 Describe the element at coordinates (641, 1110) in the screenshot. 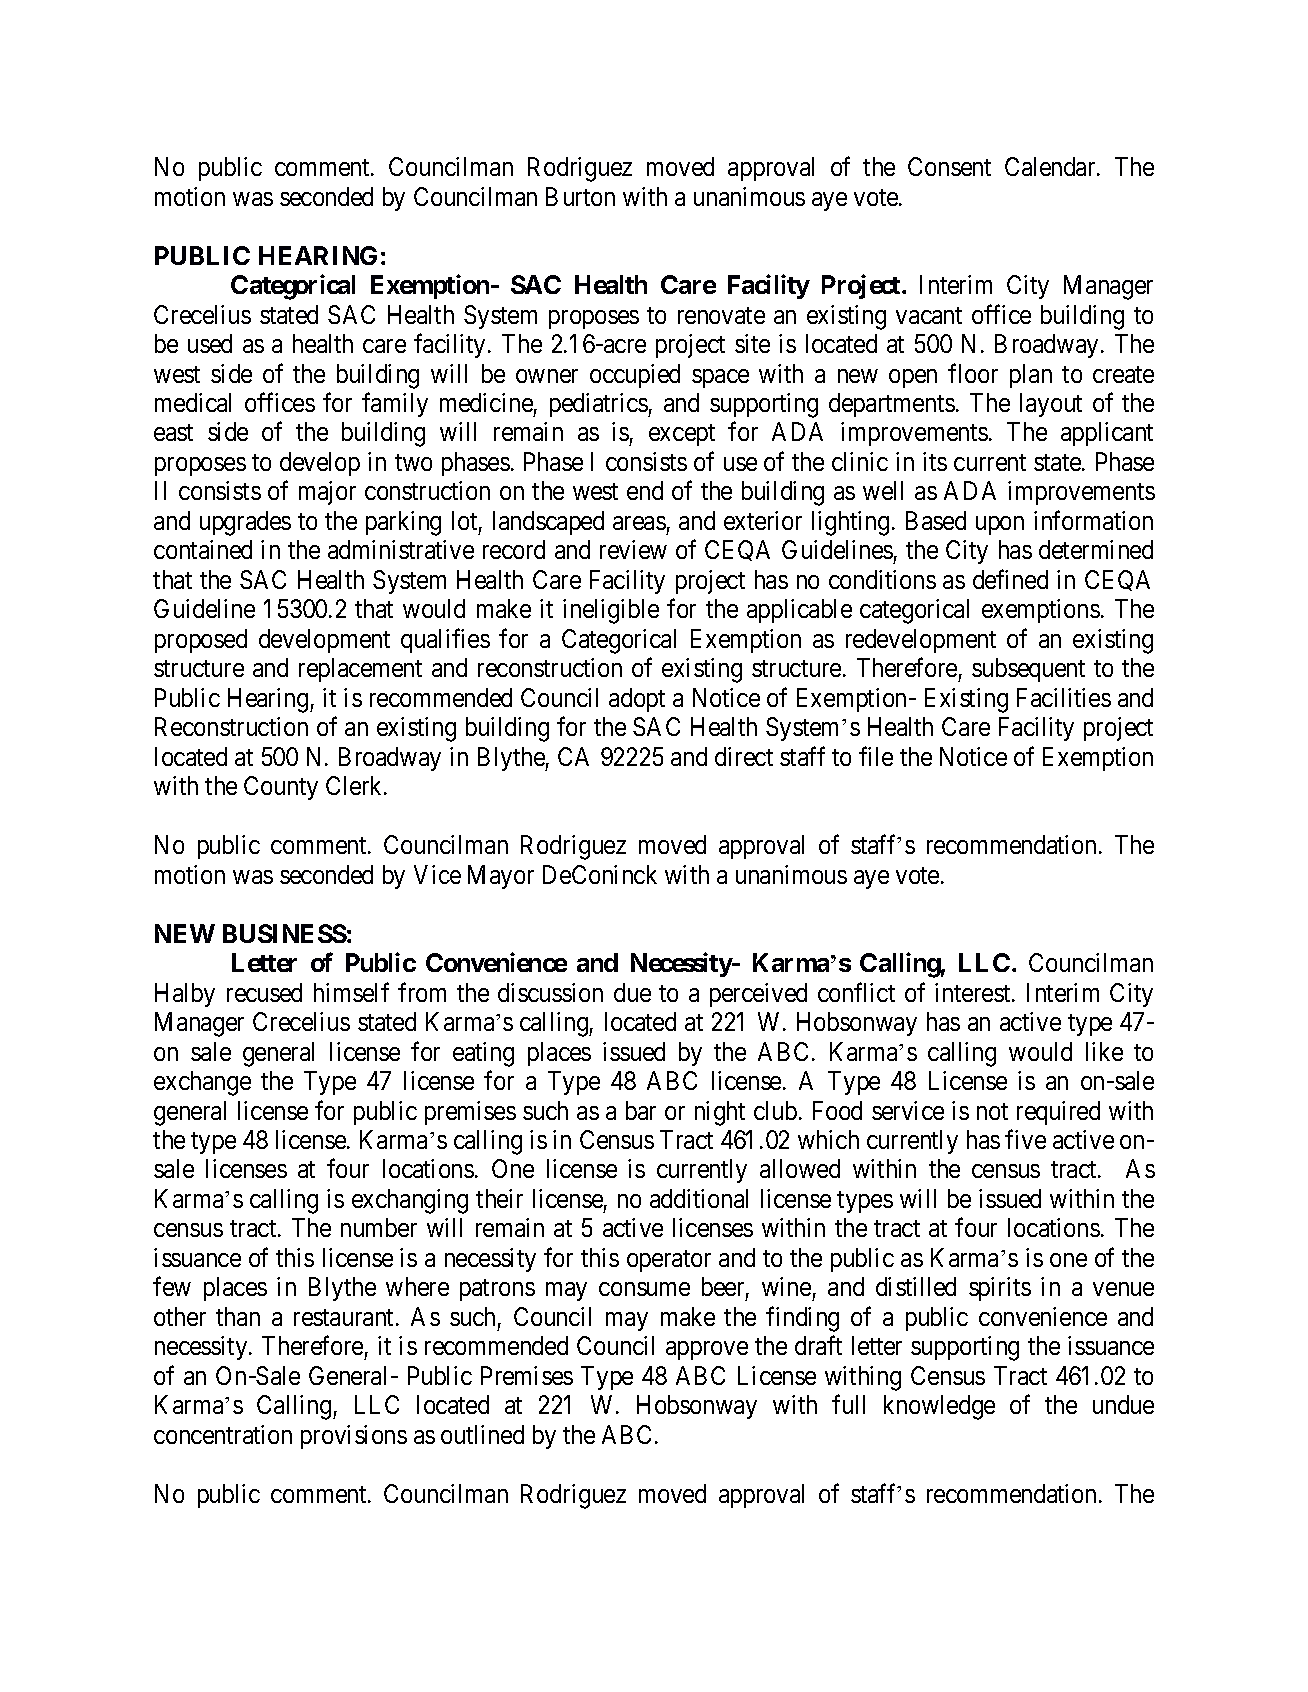

I see `bar` at that location.
